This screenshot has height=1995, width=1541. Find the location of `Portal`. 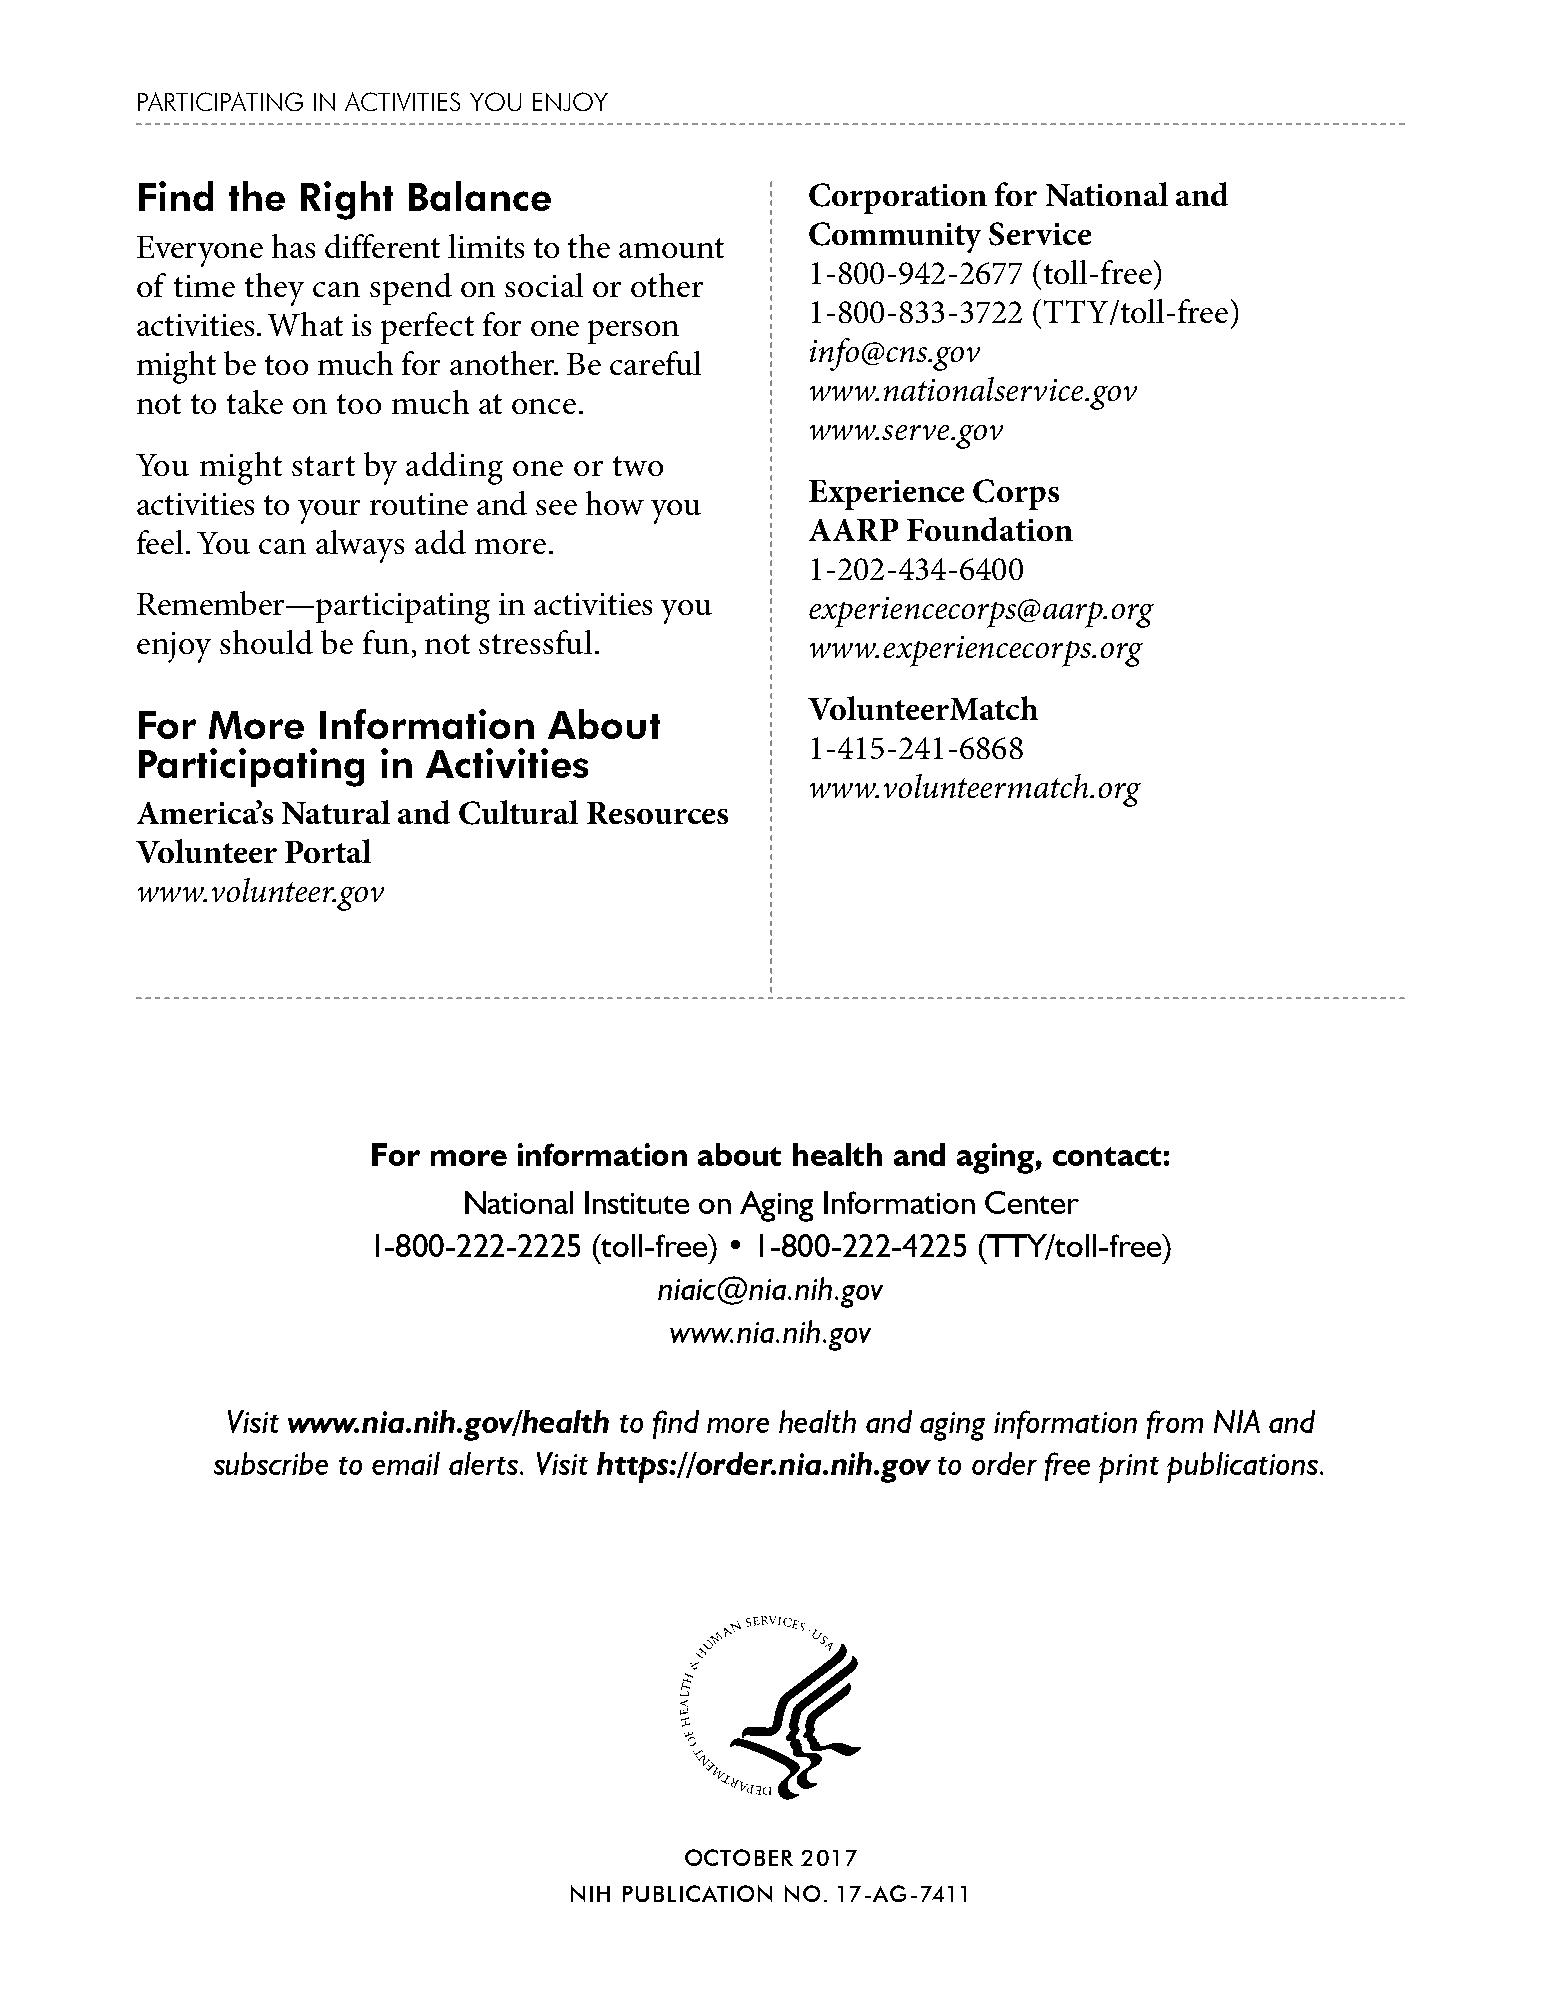

Portal is located at coordinates (328, 851).
